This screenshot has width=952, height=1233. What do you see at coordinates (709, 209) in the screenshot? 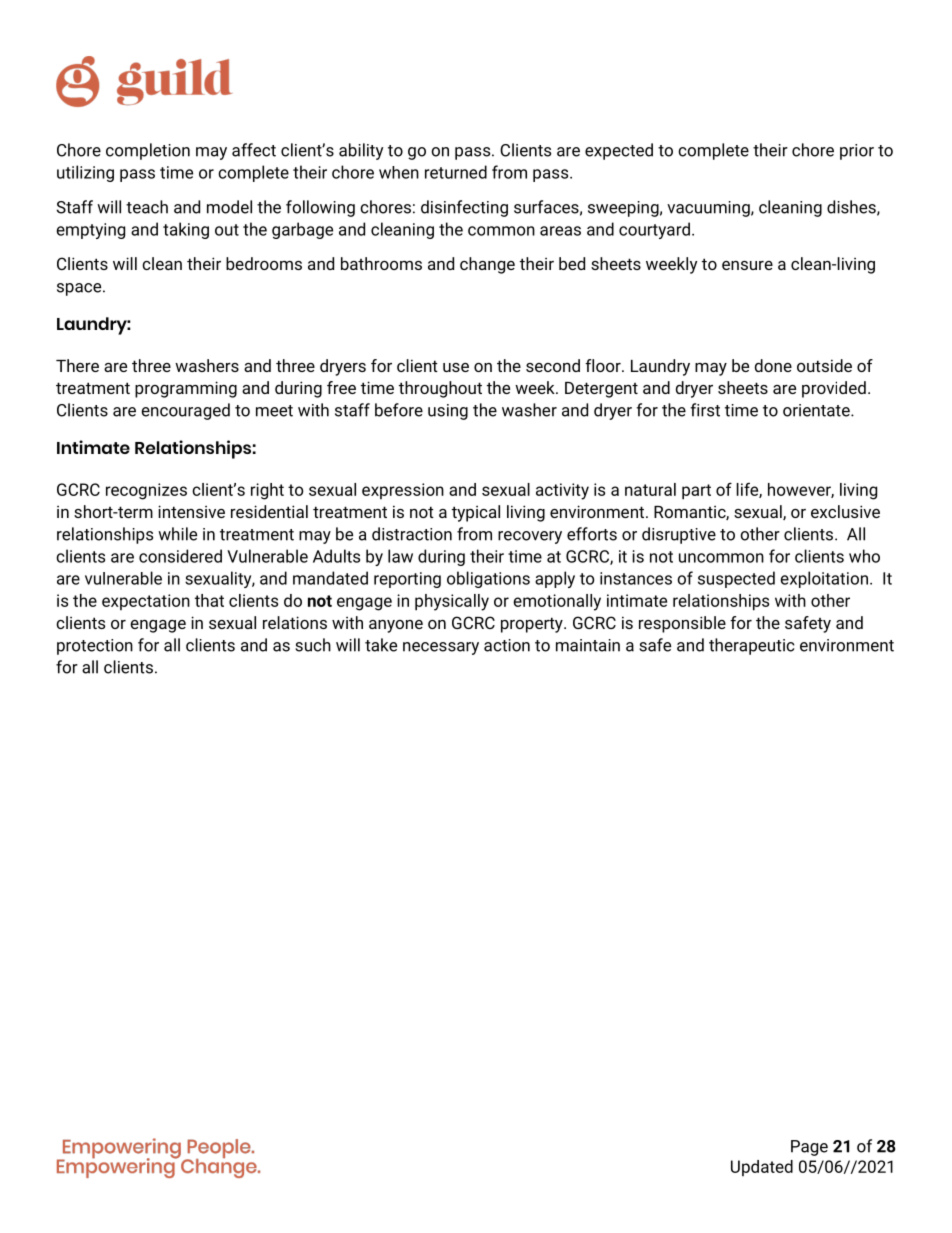
I see `vacuuming` at bounding box center [709, 209].
